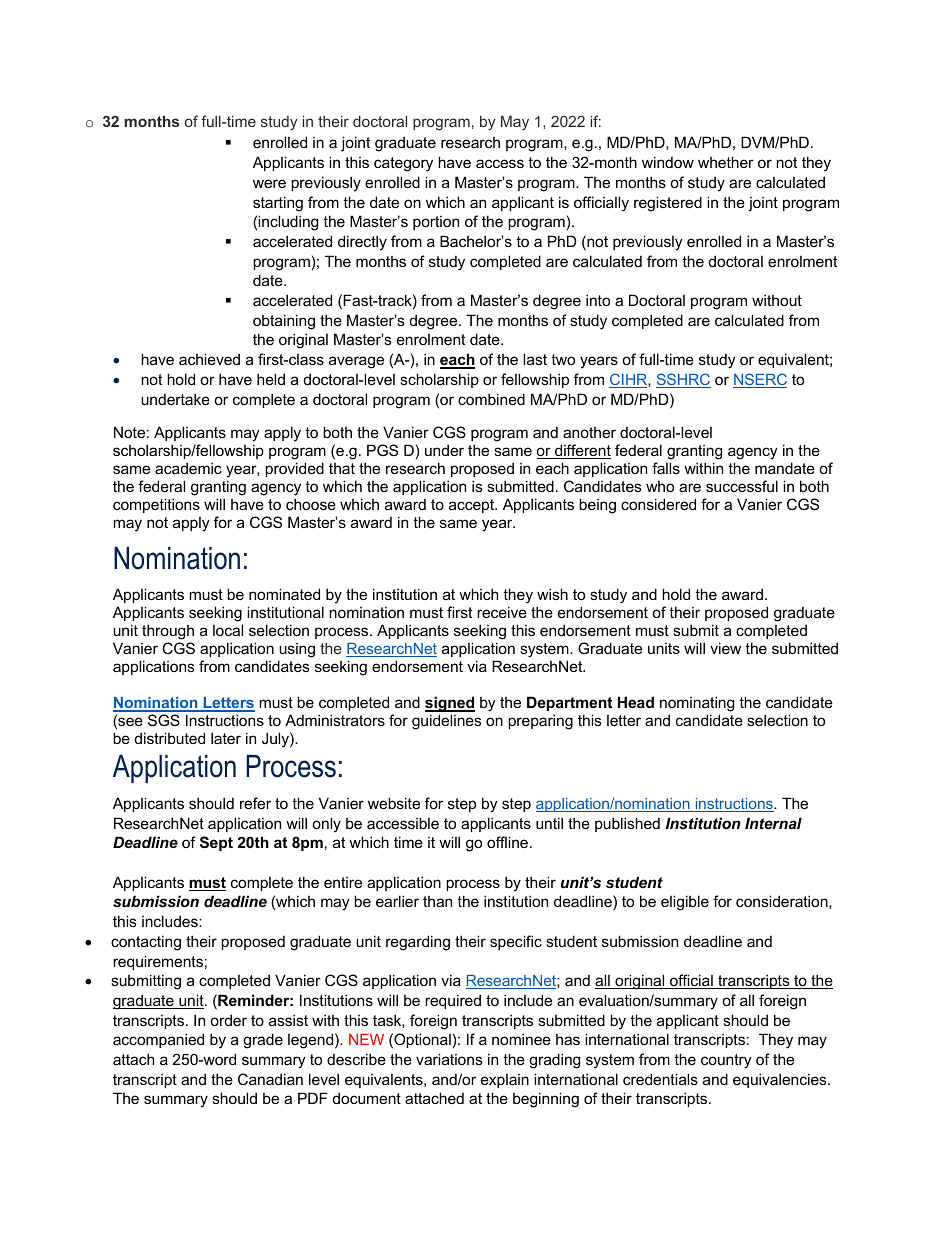 The height and width of the document is (1233, 952). Describe the element at coordinates (269, 183) in the document. I see `were` at that location.
